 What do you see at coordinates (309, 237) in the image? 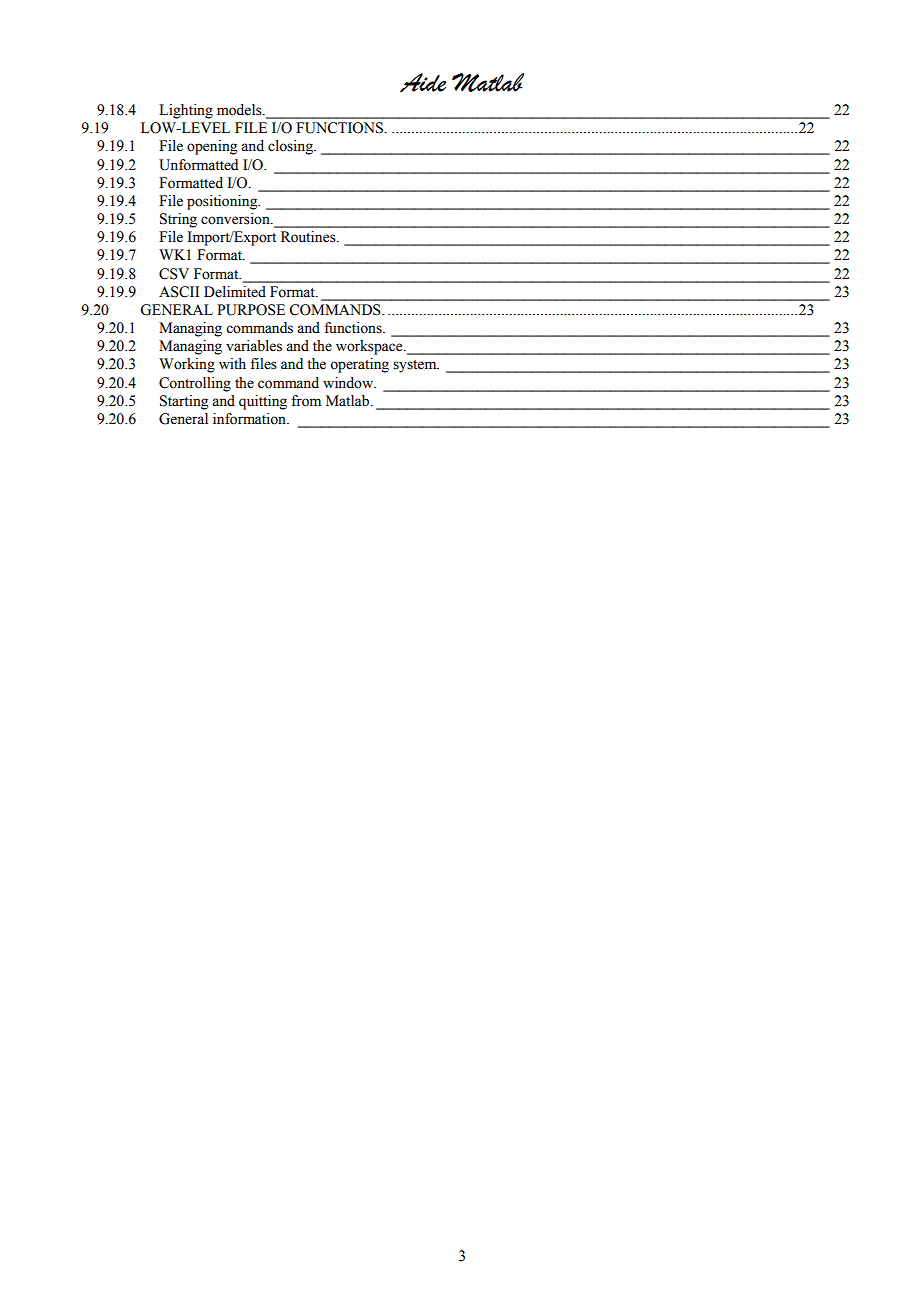
I see `Routines` at bounding box center [309, 237].
